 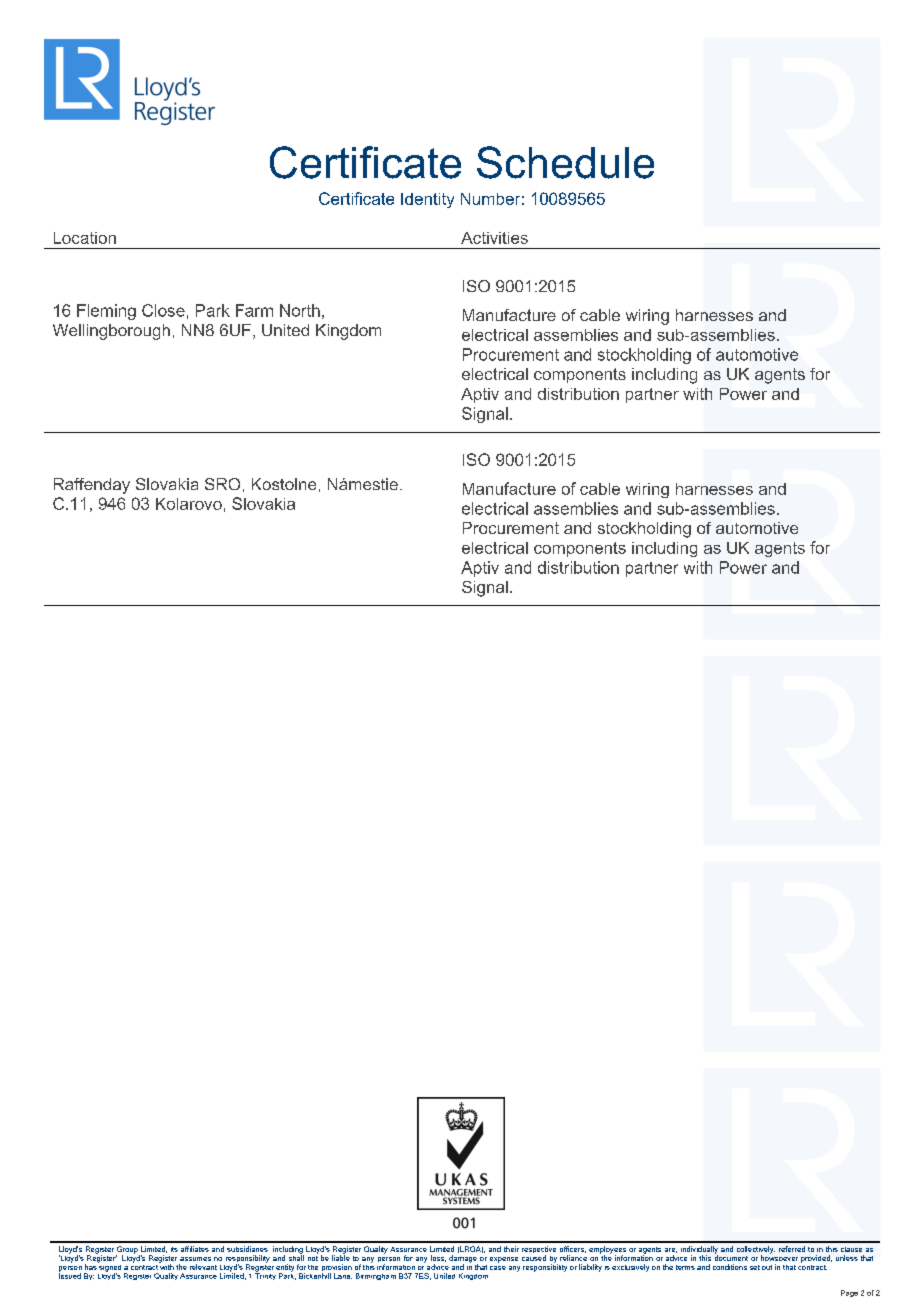 I want to click on Schedule, so click(x=565, y=162).
